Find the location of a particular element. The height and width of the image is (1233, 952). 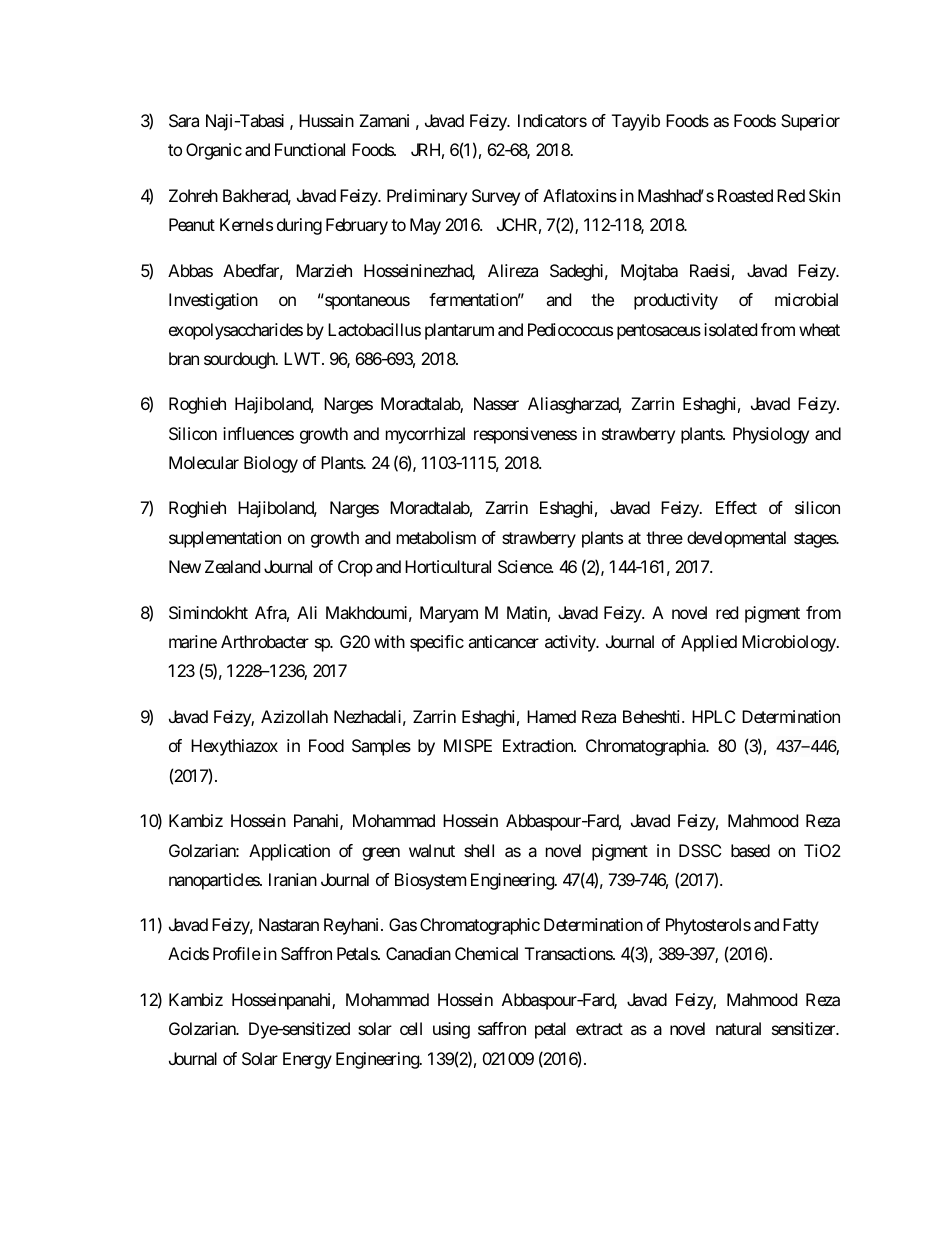

Molecular is located at coordinates (204, 462).
